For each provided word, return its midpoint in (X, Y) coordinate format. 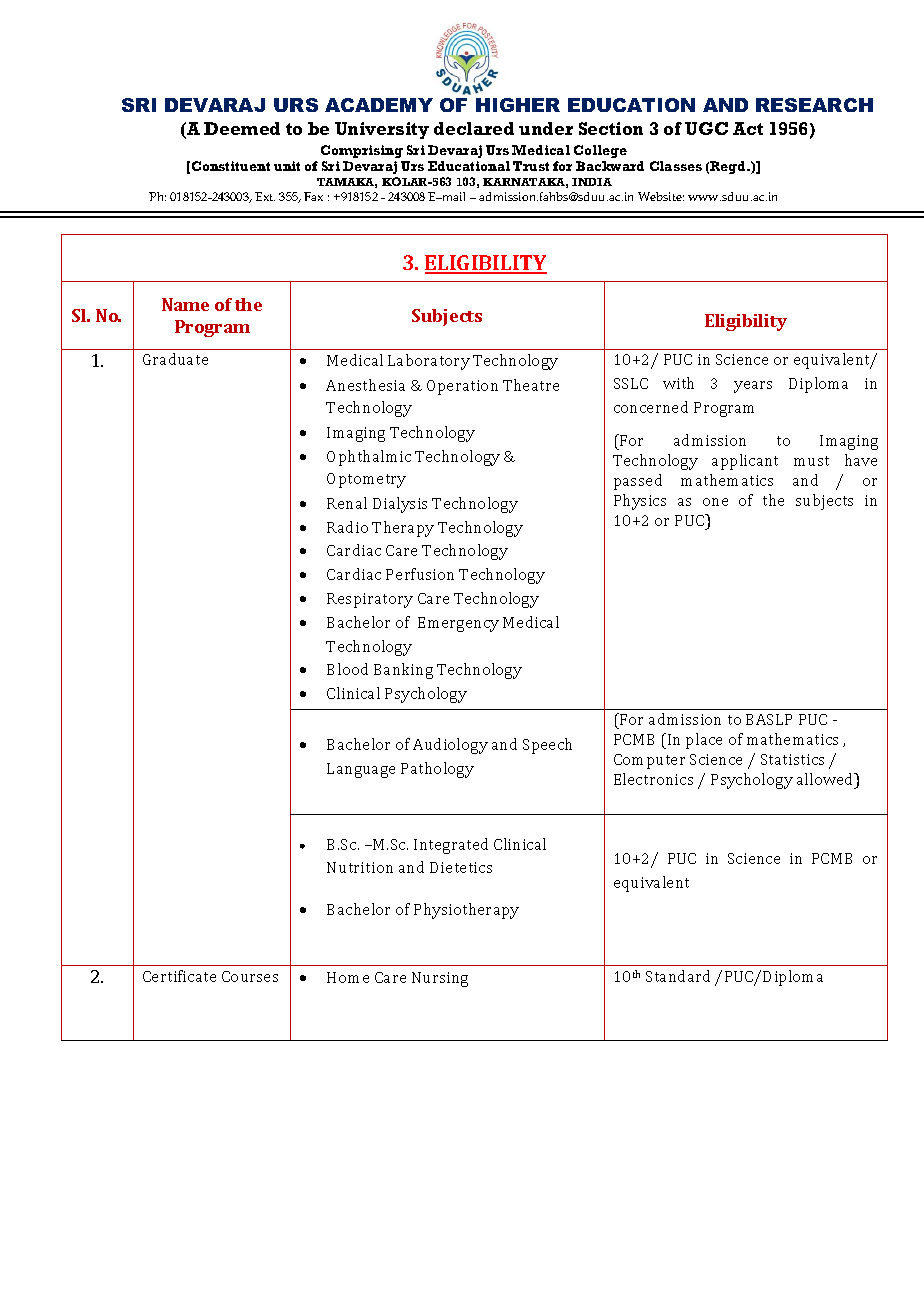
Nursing (440, 979)
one (715, 502)
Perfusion (420, 574)
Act (748, 128)
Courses (250, 976)
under (546, 128)
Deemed (242, 128)
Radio (347, 527)
